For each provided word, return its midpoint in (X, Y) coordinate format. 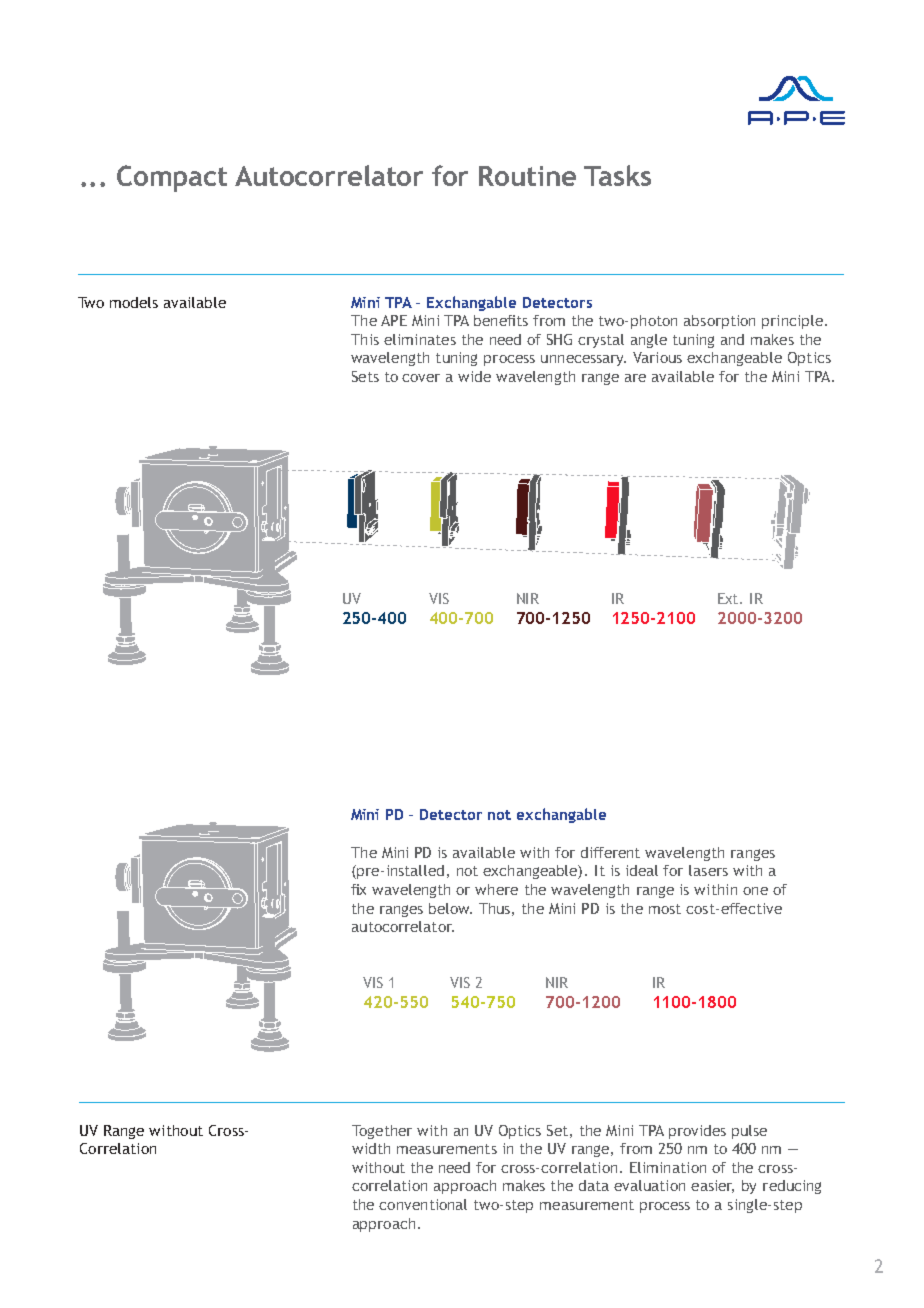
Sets (365, 376)
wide (474, 376)
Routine (527, 176)
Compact (172, 178)
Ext (729, 598)
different (610, 852)
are (635, 378)
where (496, 889)
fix (358, 889)
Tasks (617, 175)
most (665, 909)
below (450, 908)
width (371, 1148)
